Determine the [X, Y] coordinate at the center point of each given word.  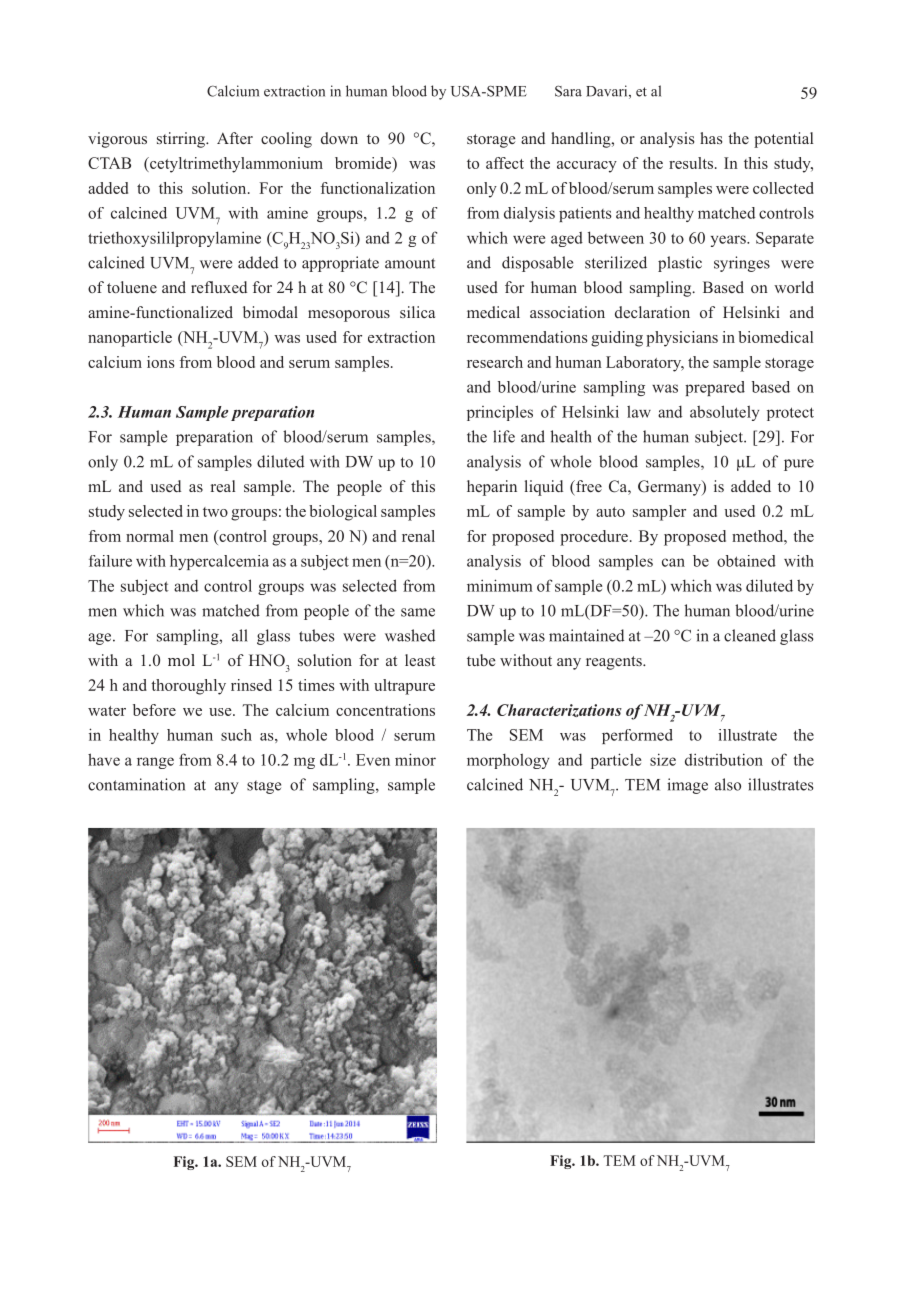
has [711, 138]
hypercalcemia [219, 562]
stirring [182, 140]
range [155, 763]
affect [505, 163]
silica [417, 312]
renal [418, 536]
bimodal [270, 312]
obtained [746, 561]
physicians [682, 339]
